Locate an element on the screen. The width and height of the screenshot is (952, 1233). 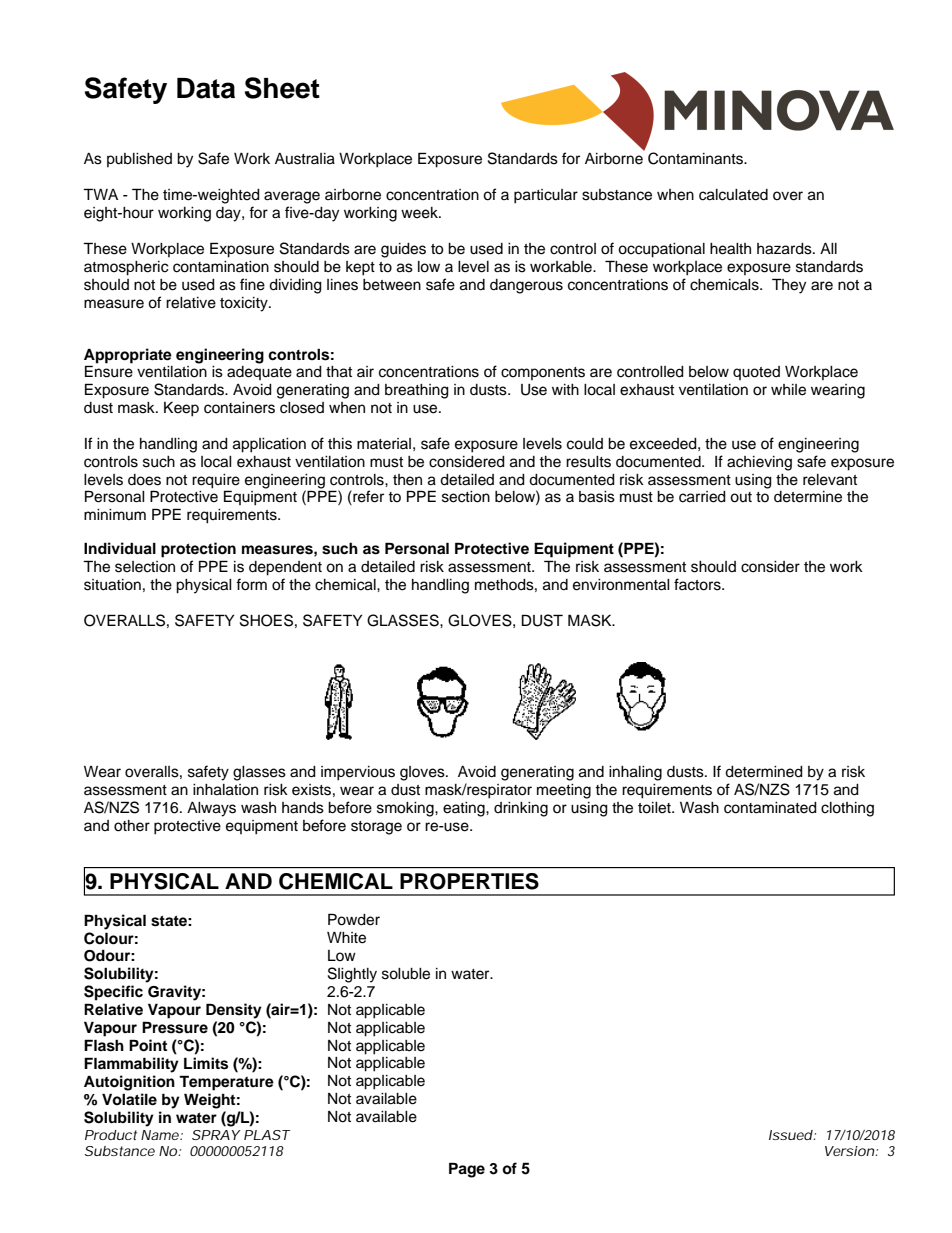
SPRAY is located at coordinates (216, 1135).
